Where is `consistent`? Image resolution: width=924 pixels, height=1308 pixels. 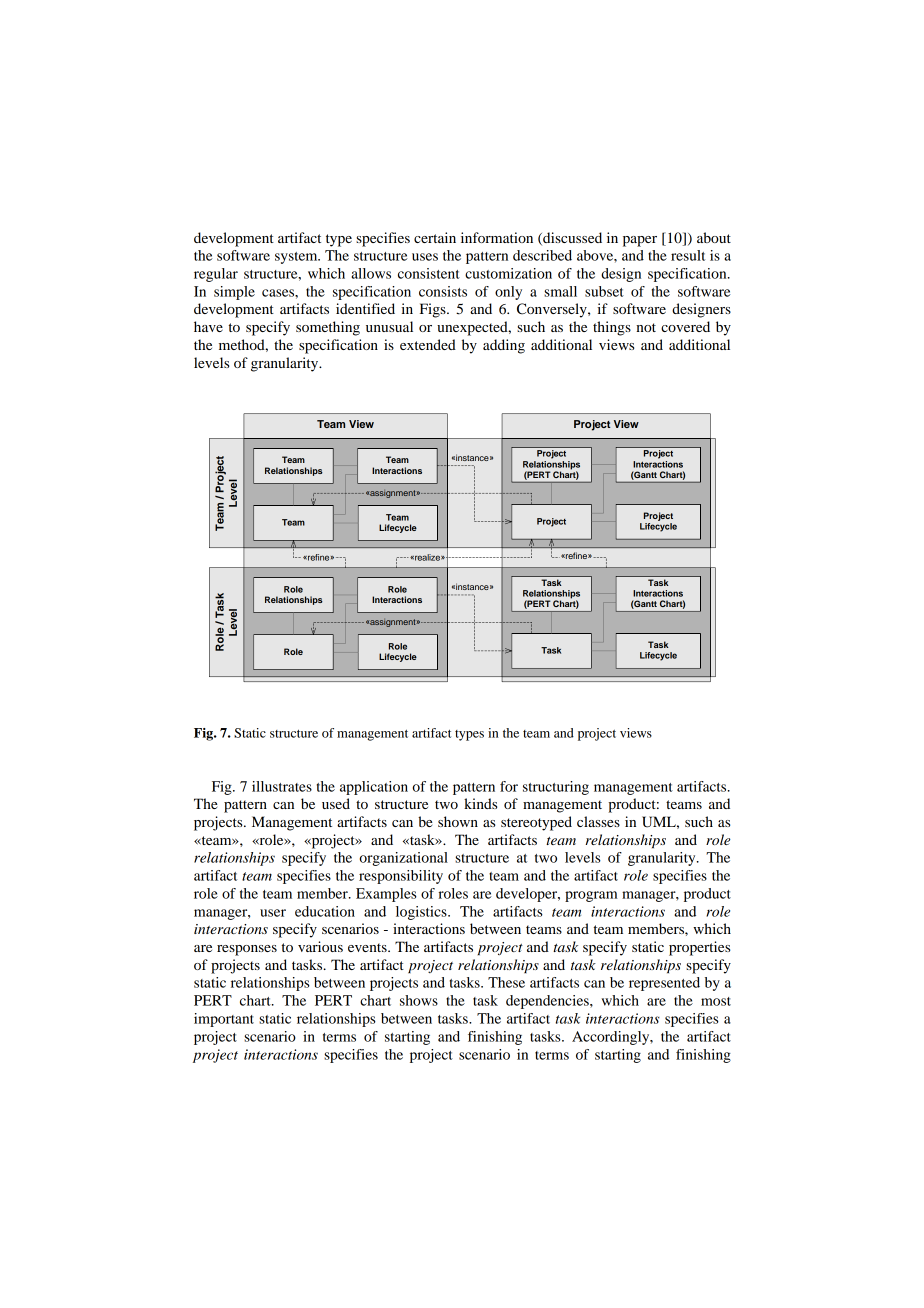
consistent is located at coordinates (429, 273).
